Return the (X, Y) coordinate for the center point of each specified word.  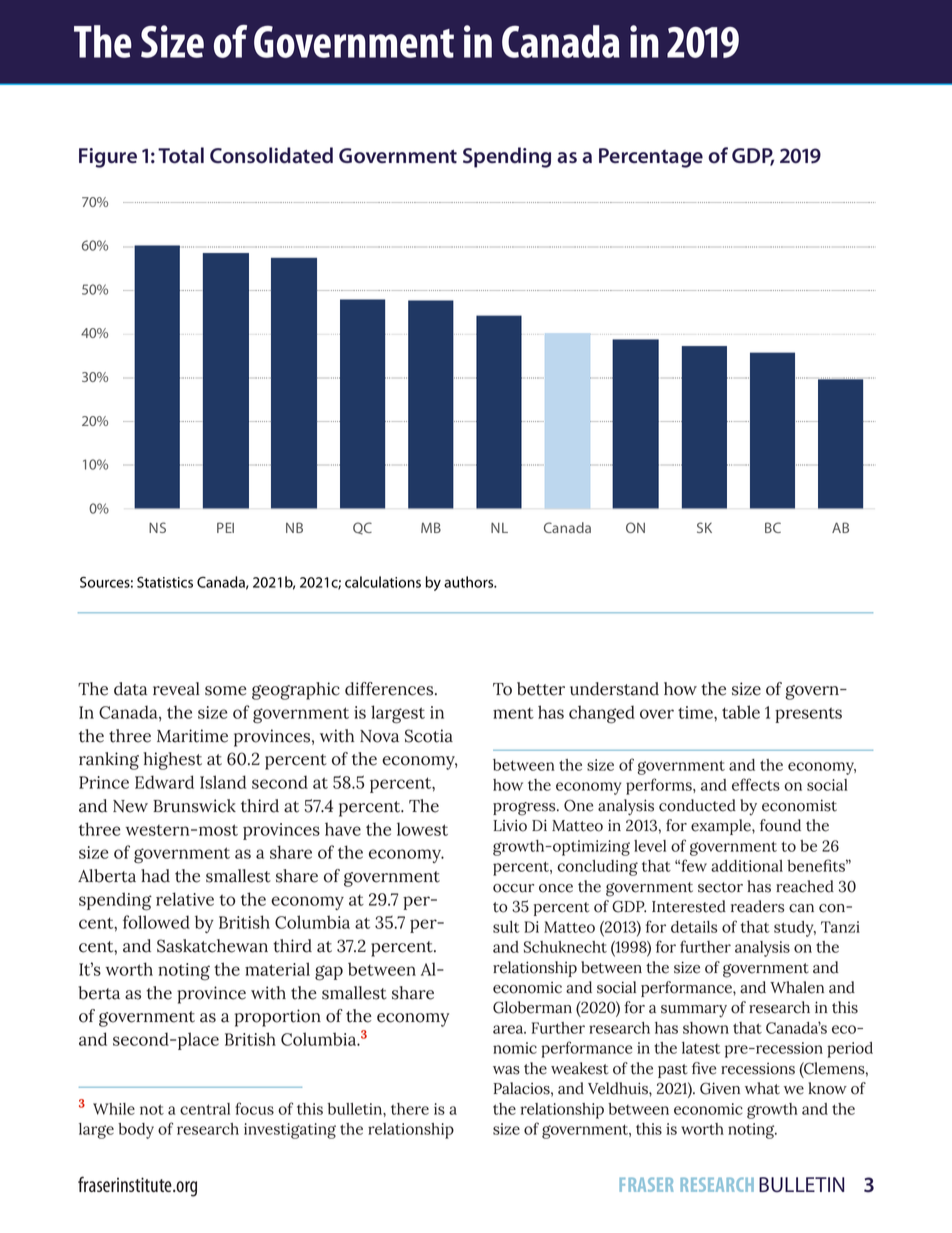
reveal (176, 689)
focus (254, 1108)
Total (181, 155)
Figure (108, 158)
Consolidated (271, 155)
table (741, 712)
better (541, 689)
